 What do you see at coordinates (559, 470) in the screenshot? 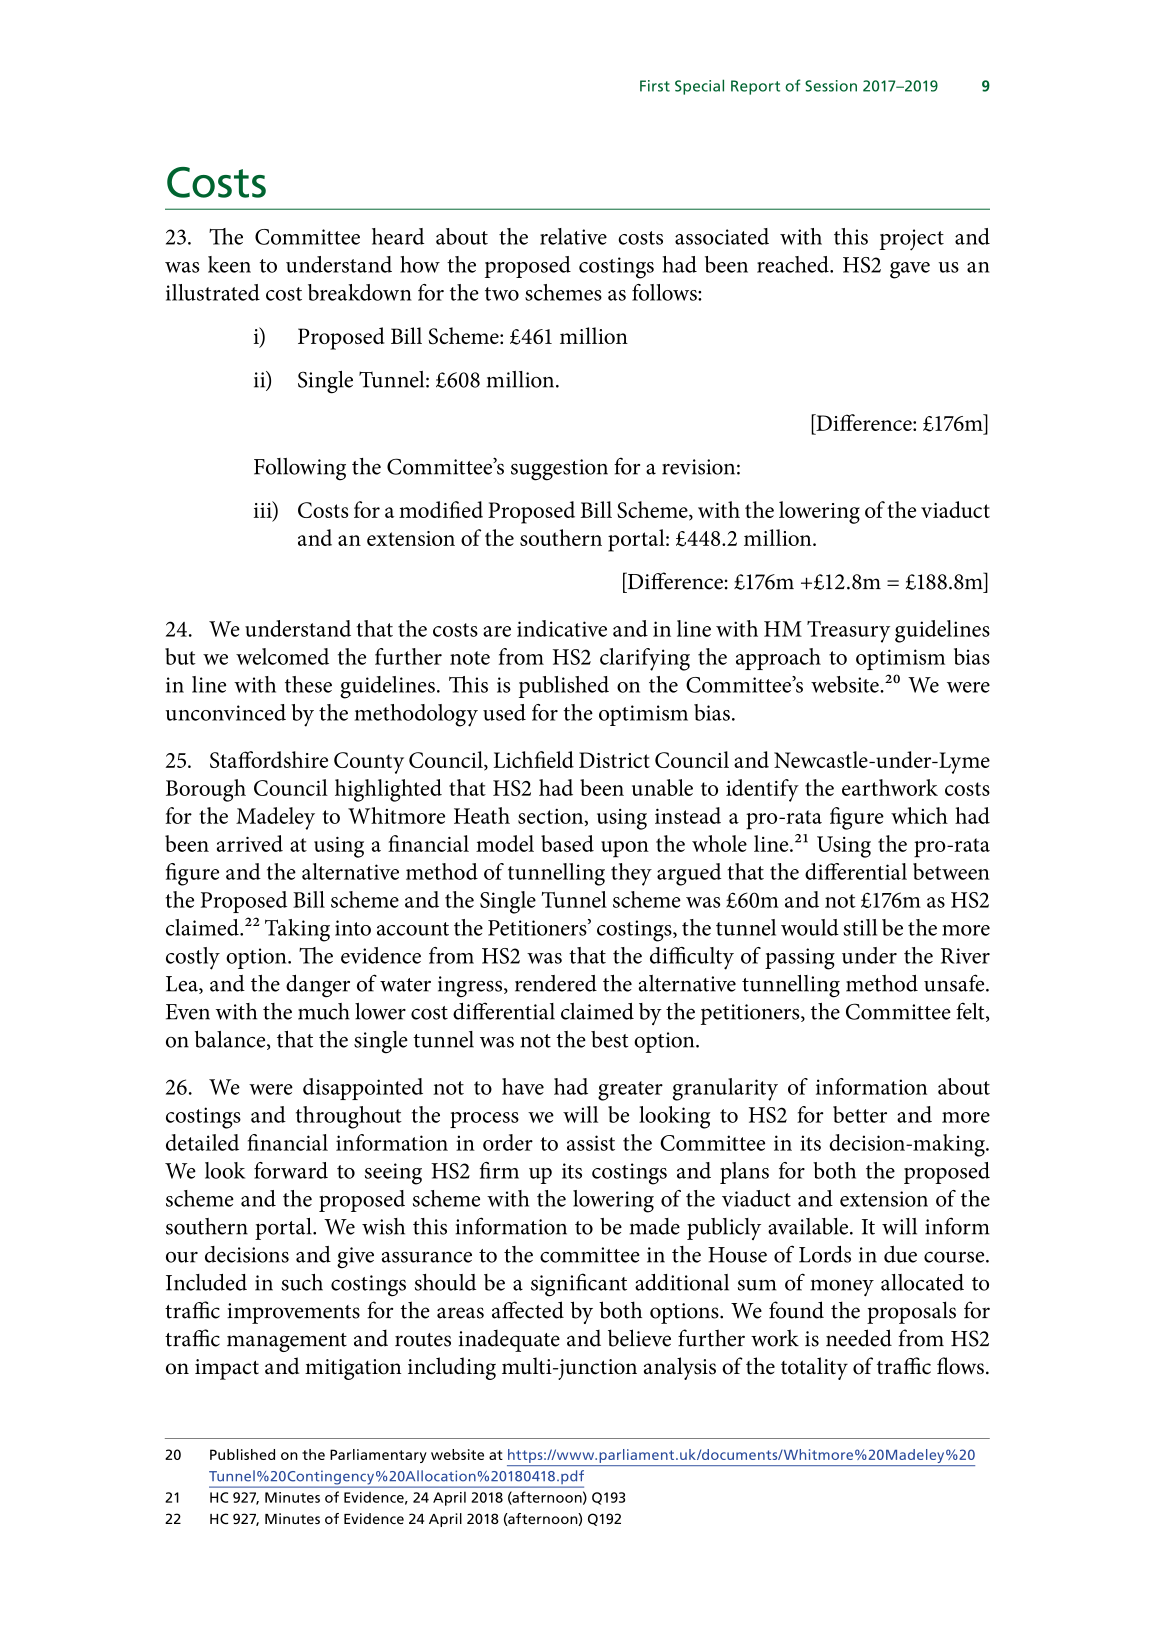
I see `suggestion` at bounding box center [559, 470].
